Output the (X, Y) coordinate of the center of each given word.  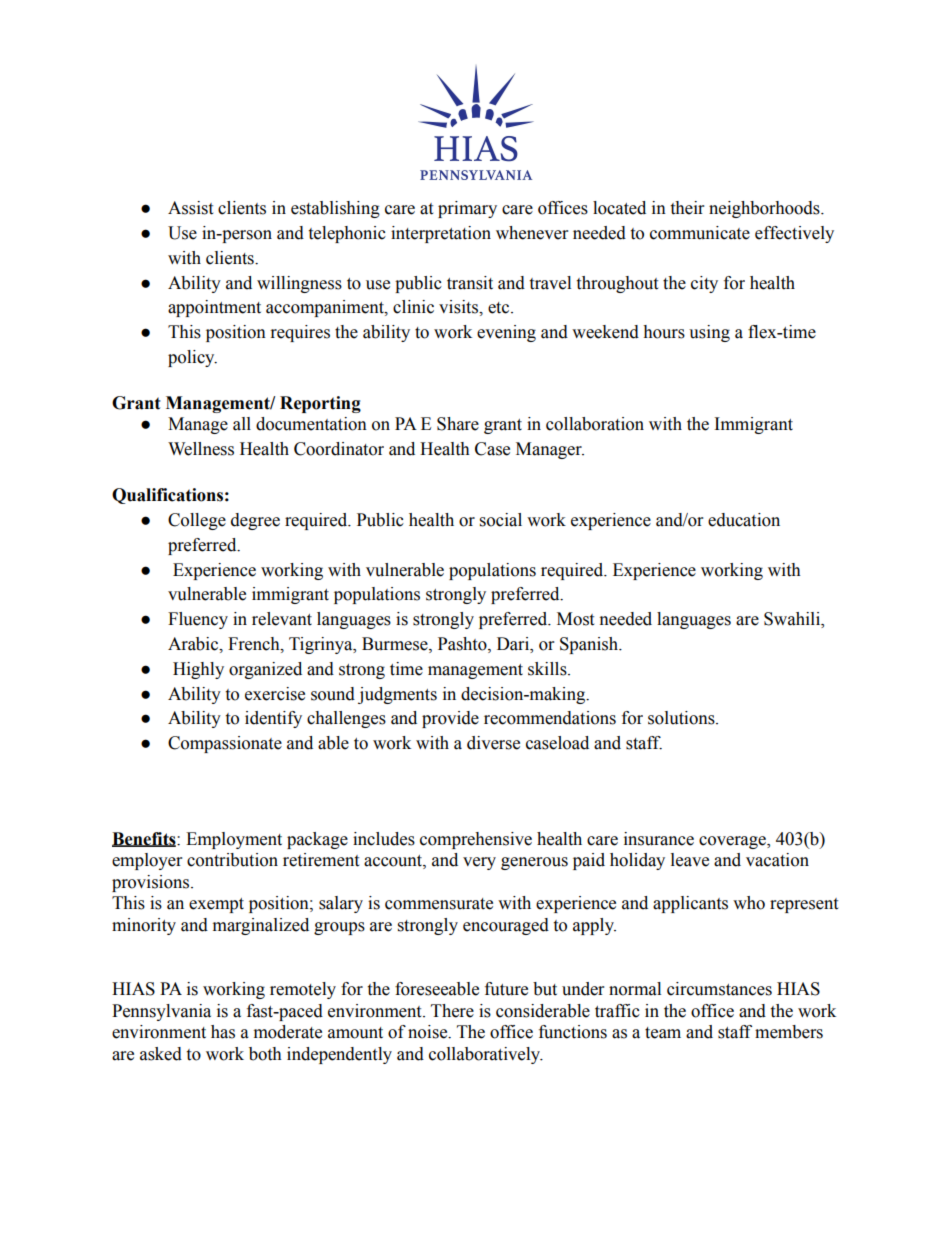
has (223, 1032)
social (501, 520)
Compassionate (225, 744)
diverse (493, 743)
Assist (190, 208)
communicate (700, 233)
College (197, 521)
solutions (682, 718)
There (452, 1011)
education (744, 520)
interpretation (441, 234)
